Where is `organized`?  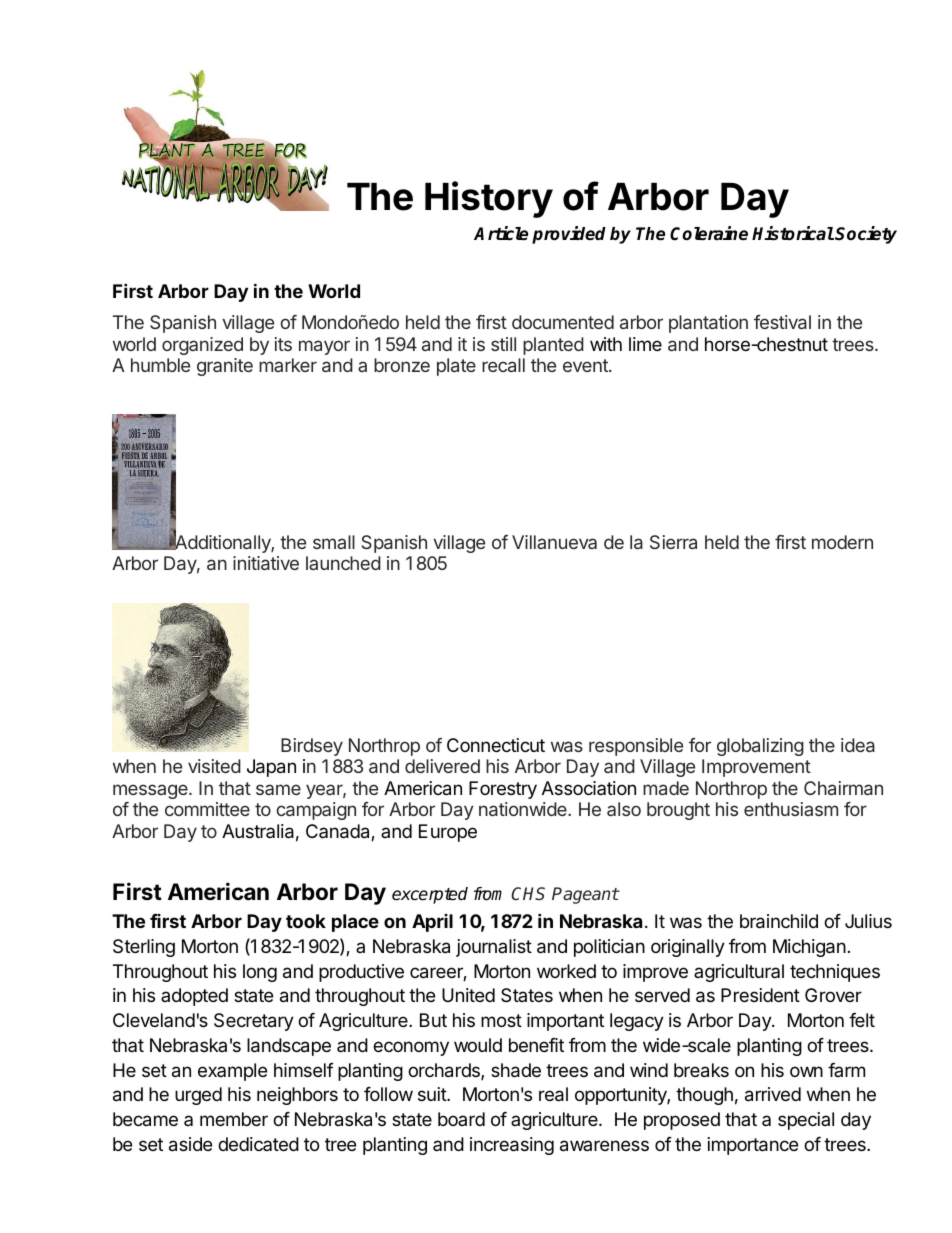 organized is located at coordinates (202, 346).
